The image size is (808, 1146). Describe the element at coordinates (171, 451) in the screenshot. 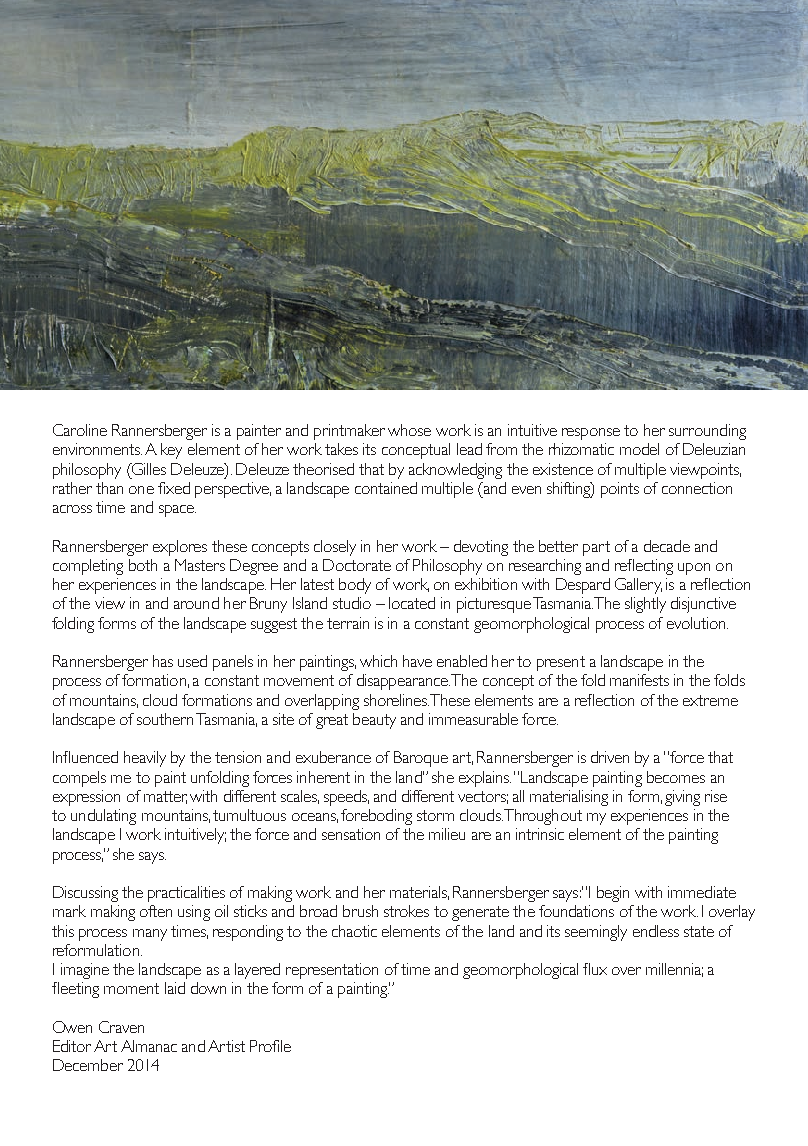

I see `key` at that location.
